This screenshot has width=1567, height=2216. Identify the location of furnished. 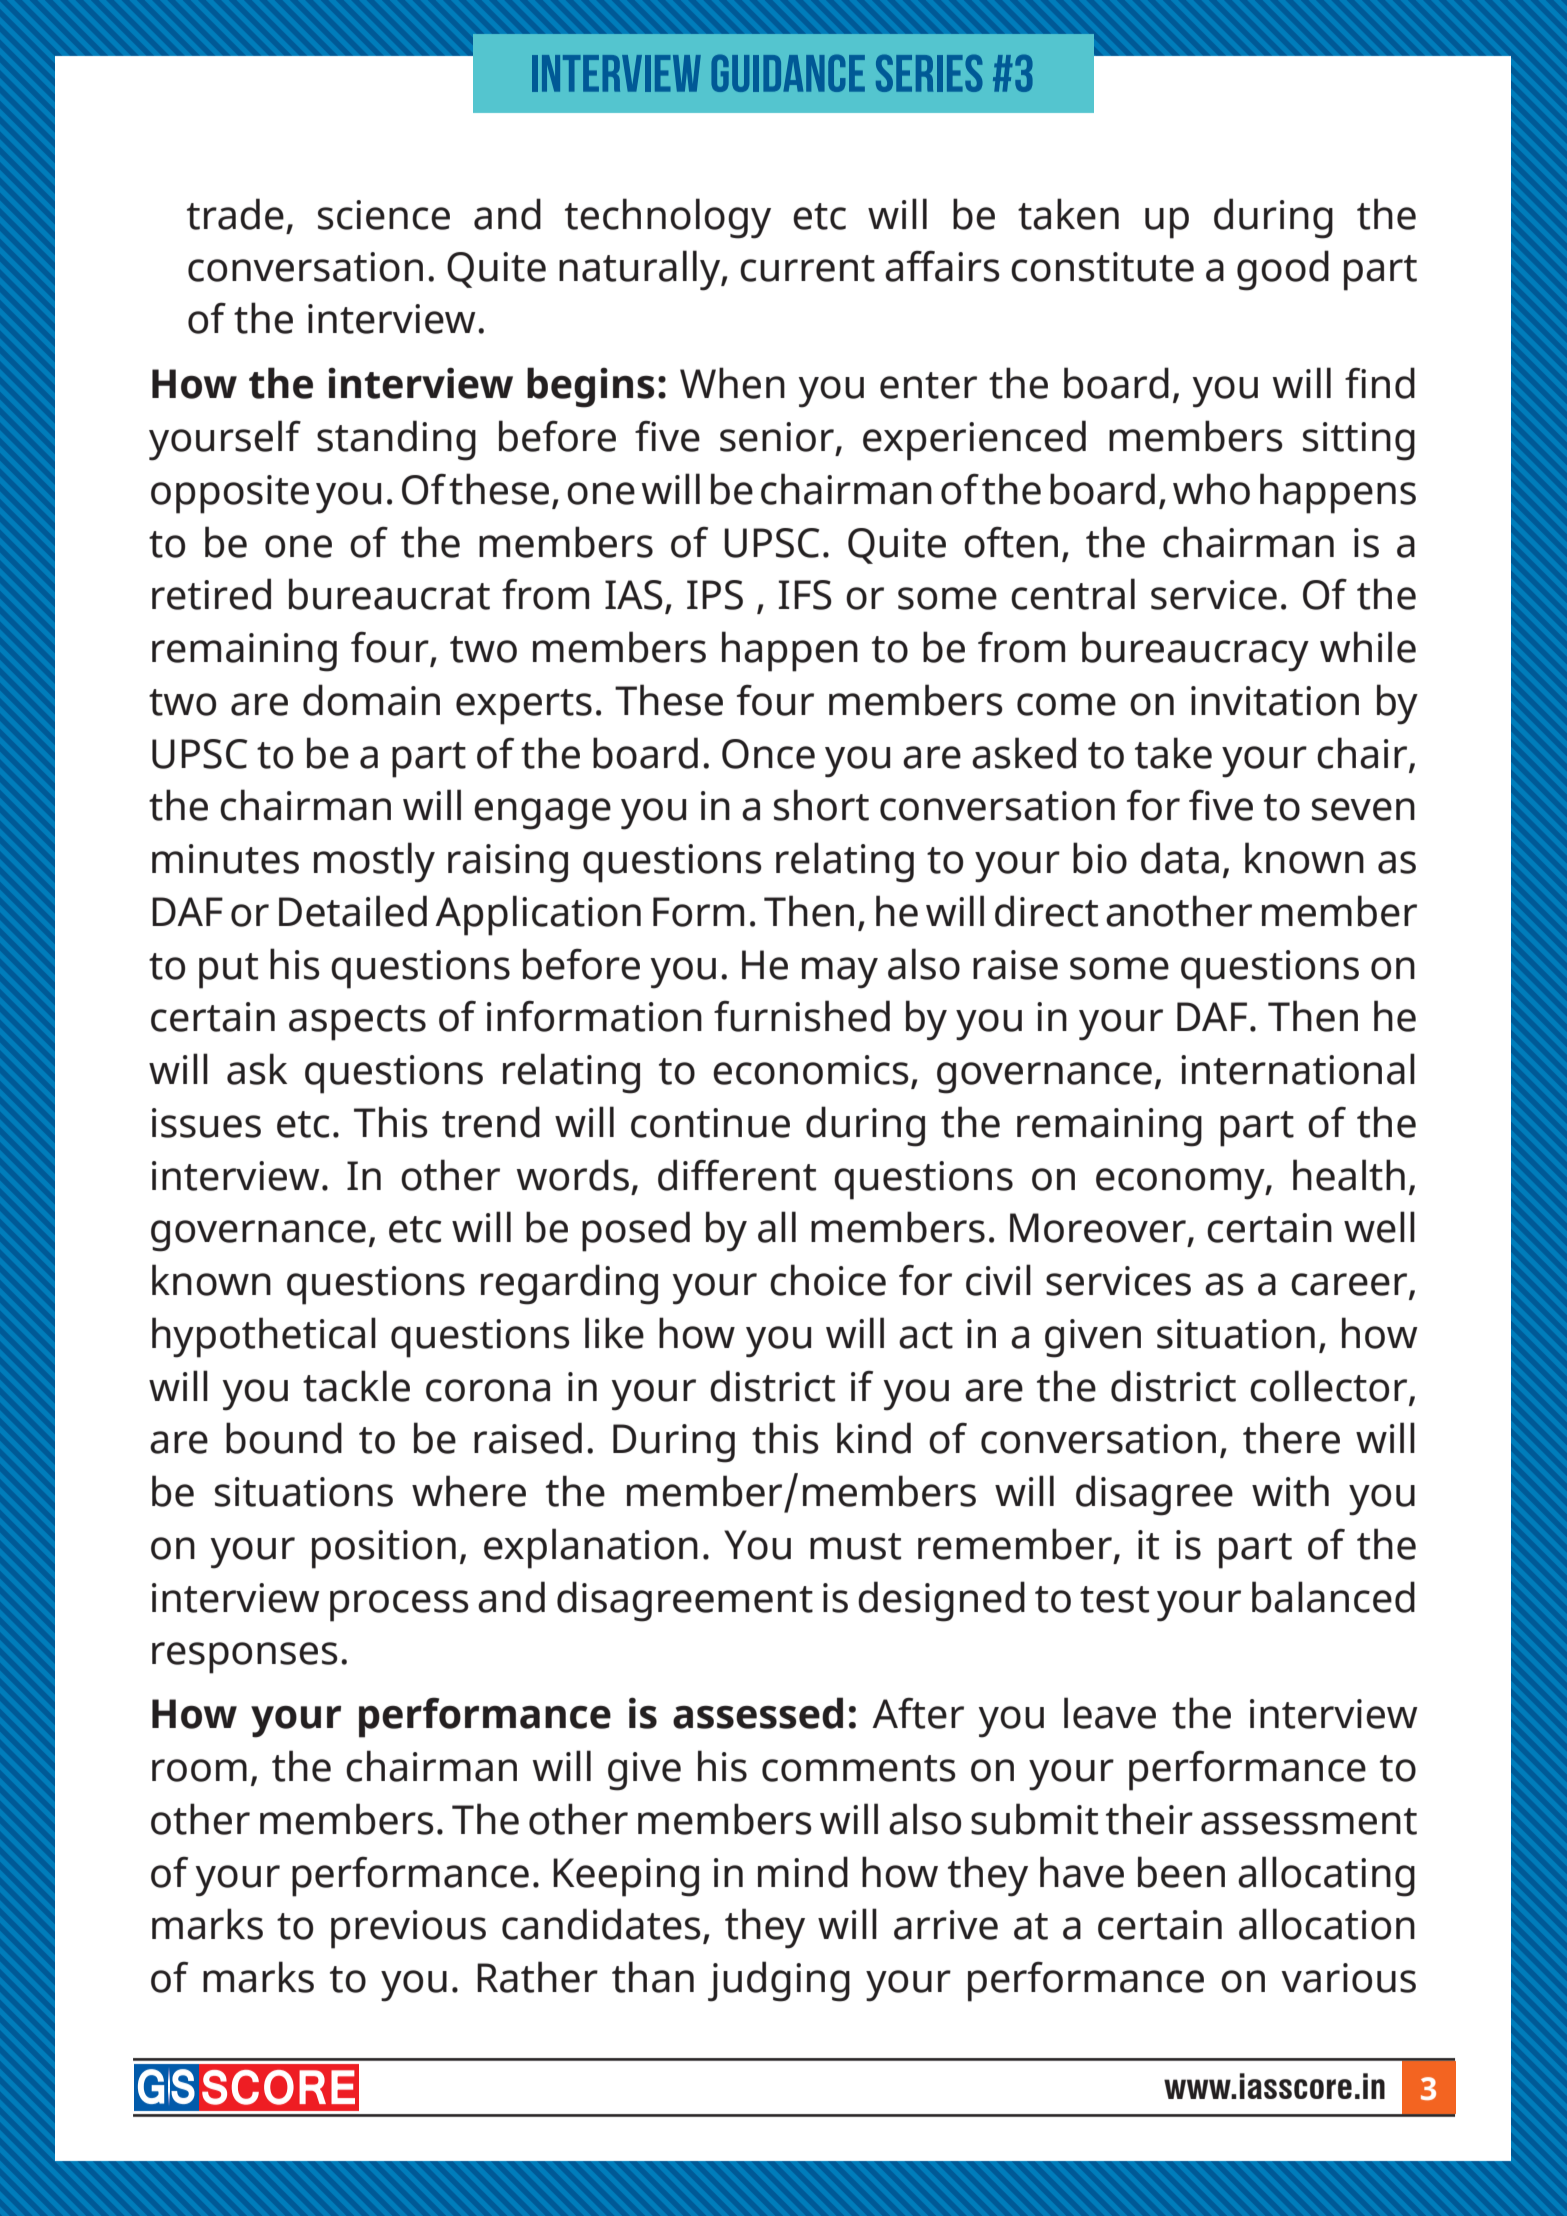
(802, 1016).
